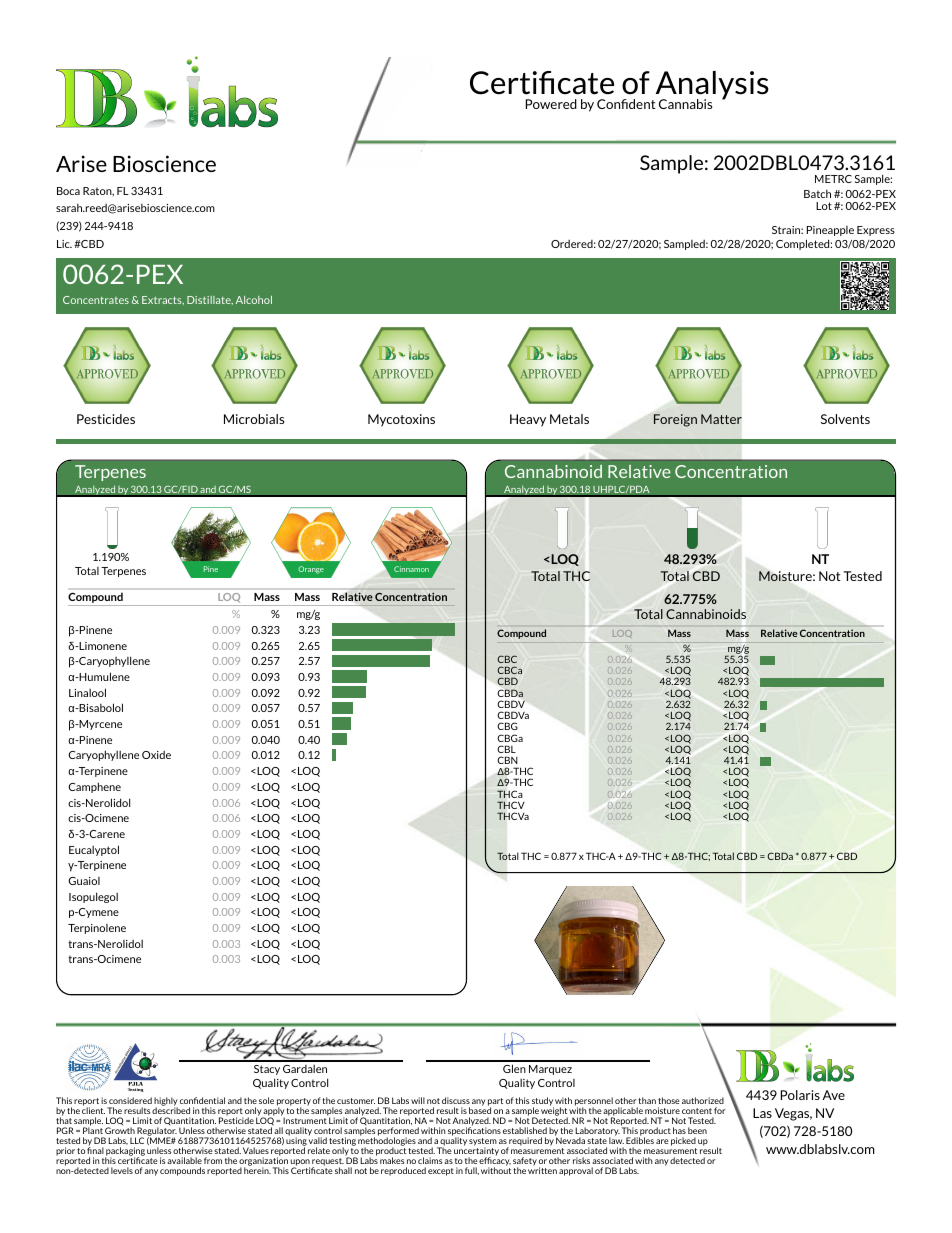 This document has width=952, height=1233. What do you see at coordinates (800, 1095) in the document?
I see `Polaris` at bounding box center [800, 1095].
